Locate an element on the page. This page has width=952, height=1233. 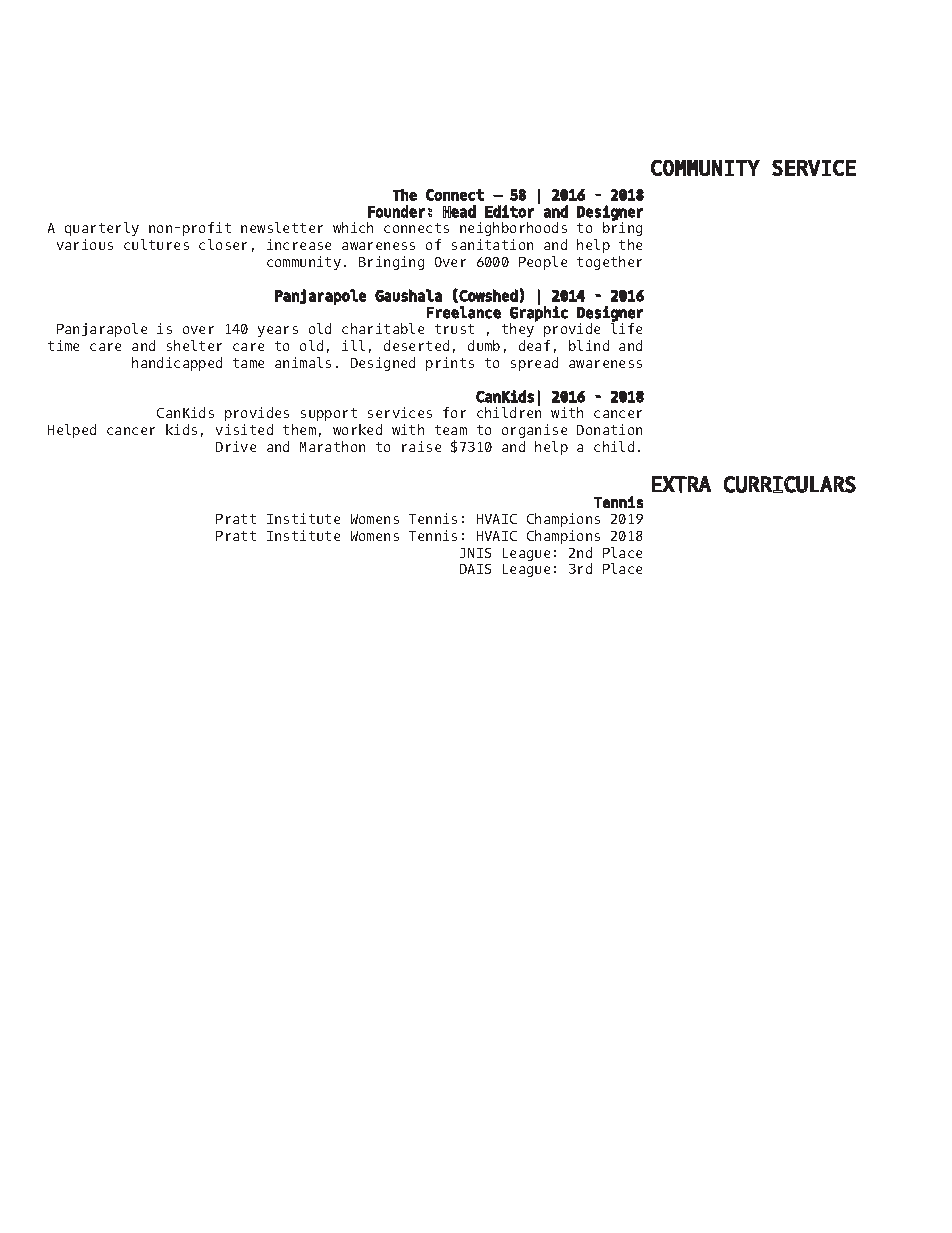
Designed is located at coordinates (383, 364).
